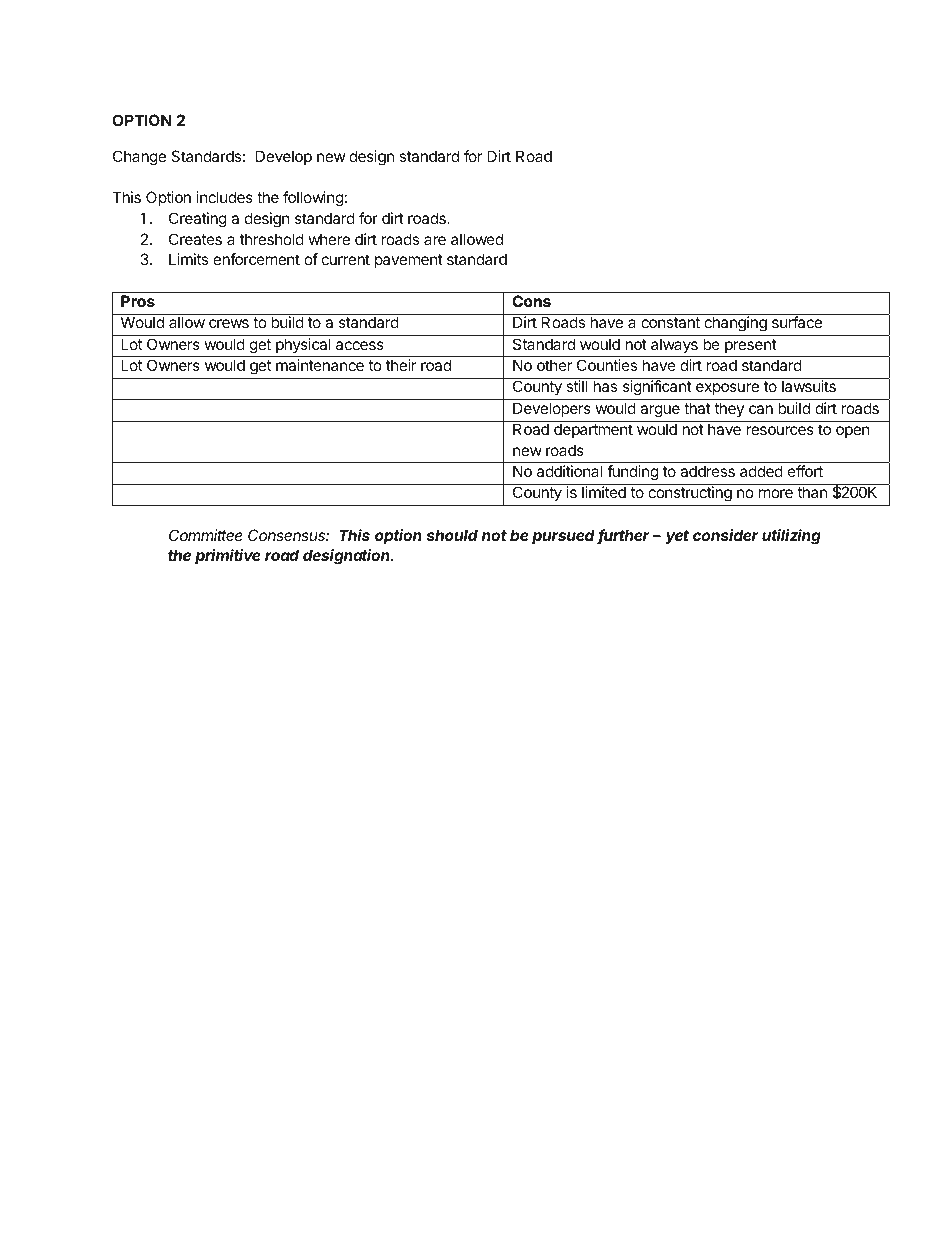  Describe the element at coordinates (554, 365) in the document. I see `other` at that location.
